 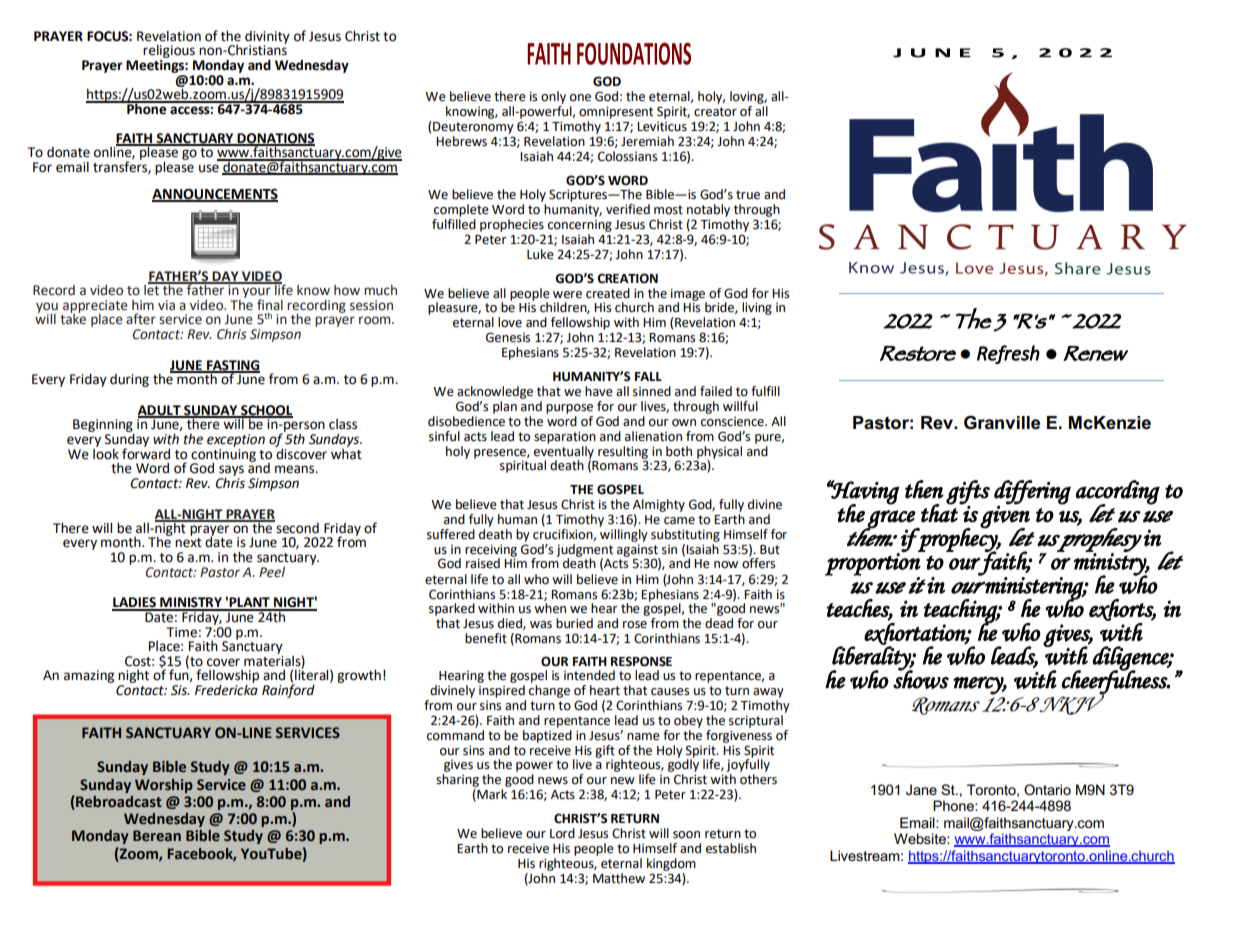 What do you see at coordinates (1002, 422) in the document?
I see `Granville` at bounding box center [1002, 422].
